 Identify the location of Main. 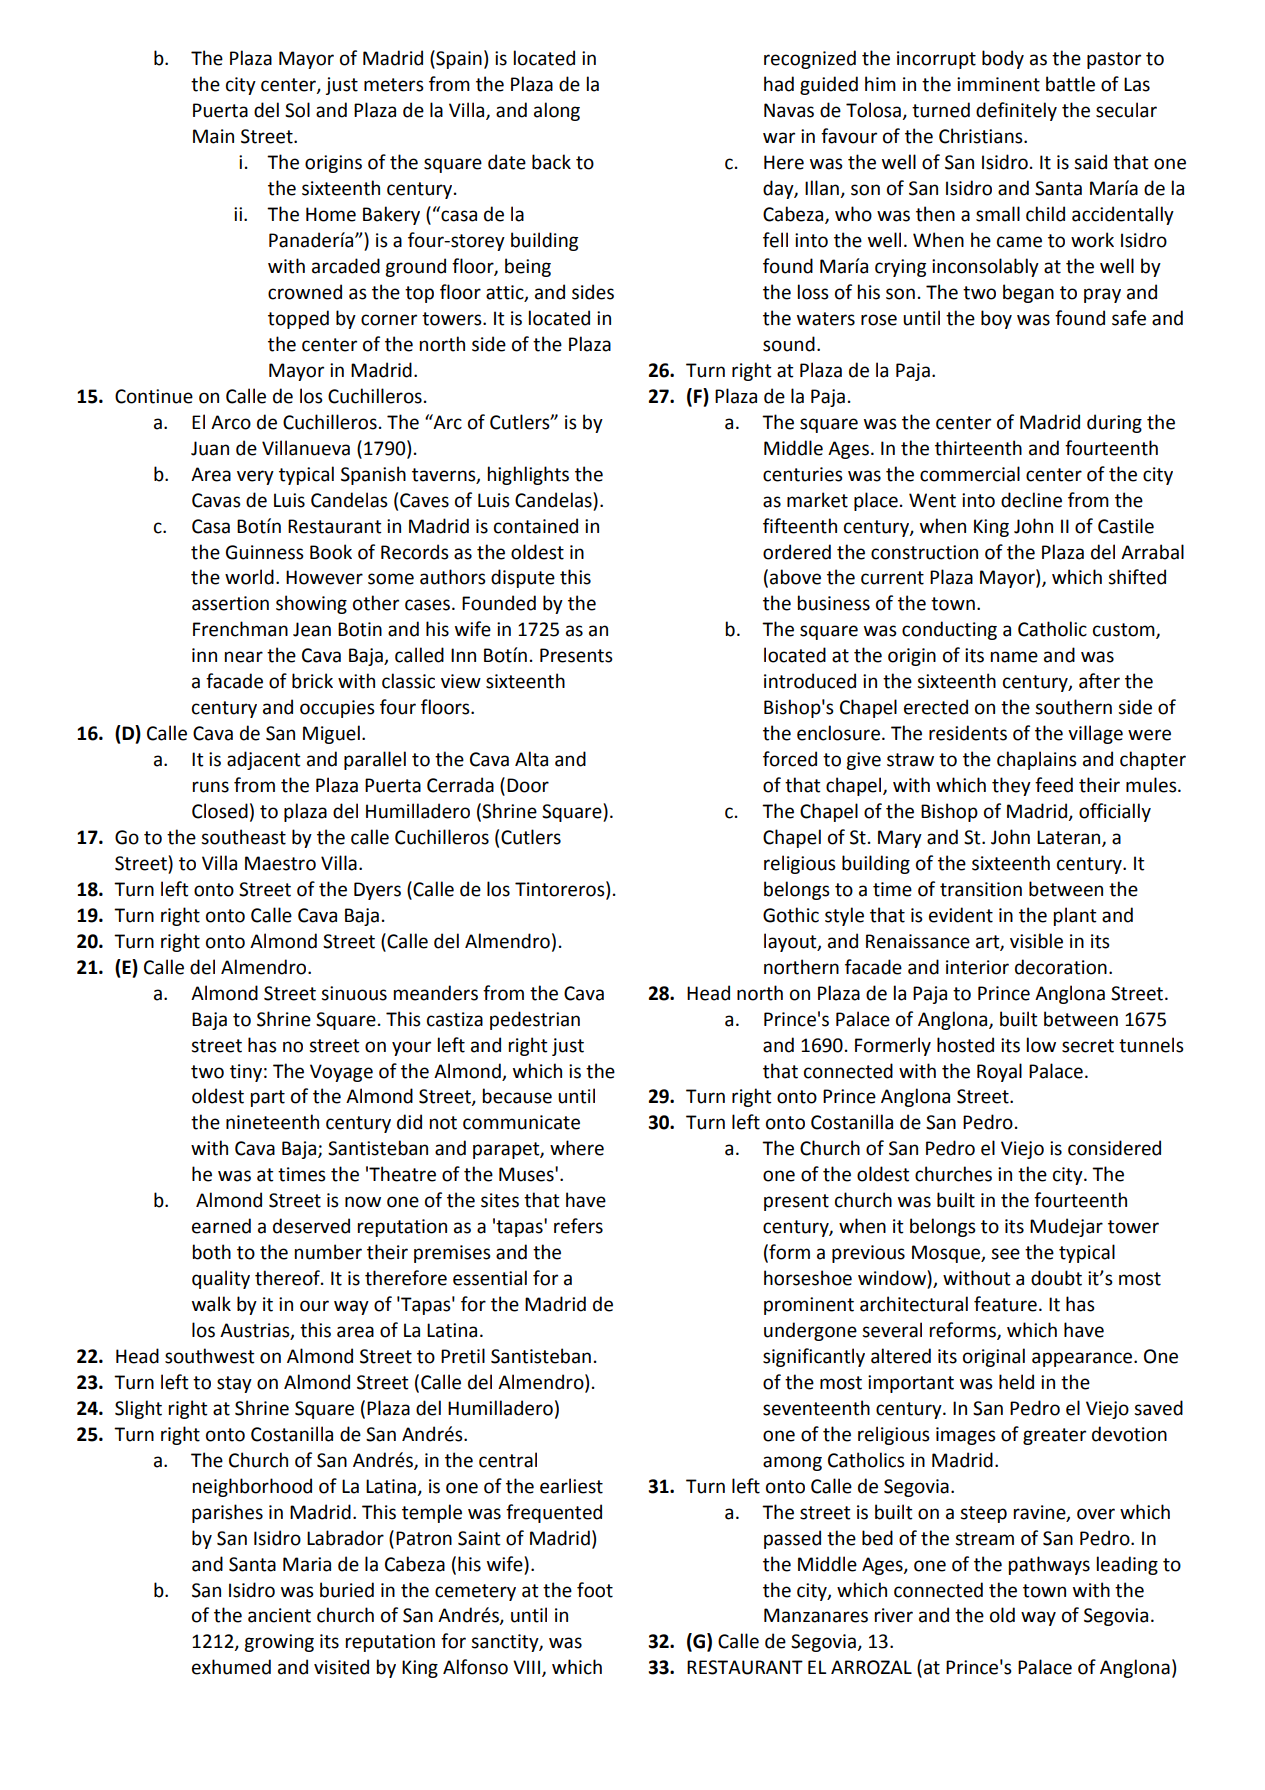
(213, 136).
